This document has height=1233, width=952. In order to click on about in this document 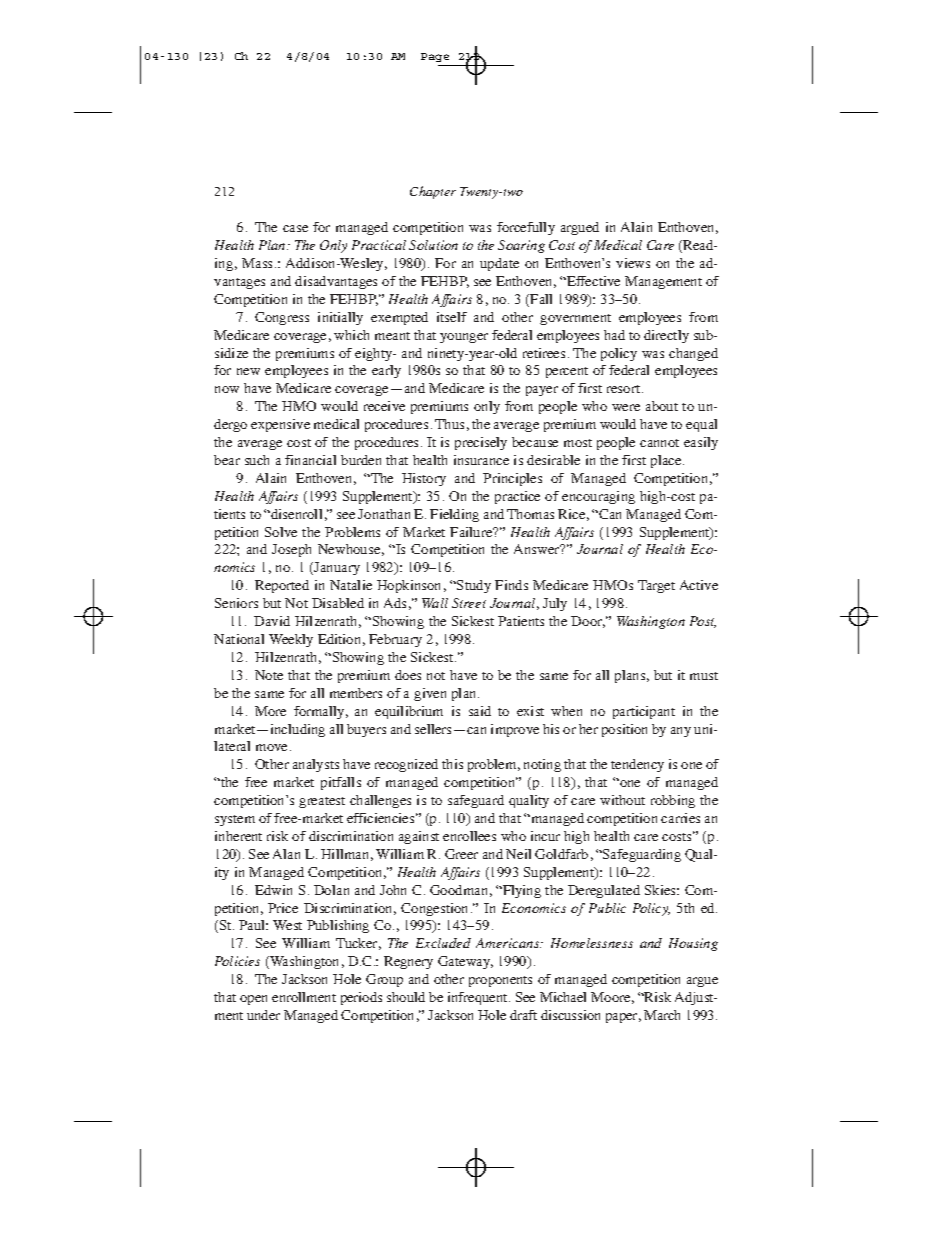, I will do `click(662, 406)`.
